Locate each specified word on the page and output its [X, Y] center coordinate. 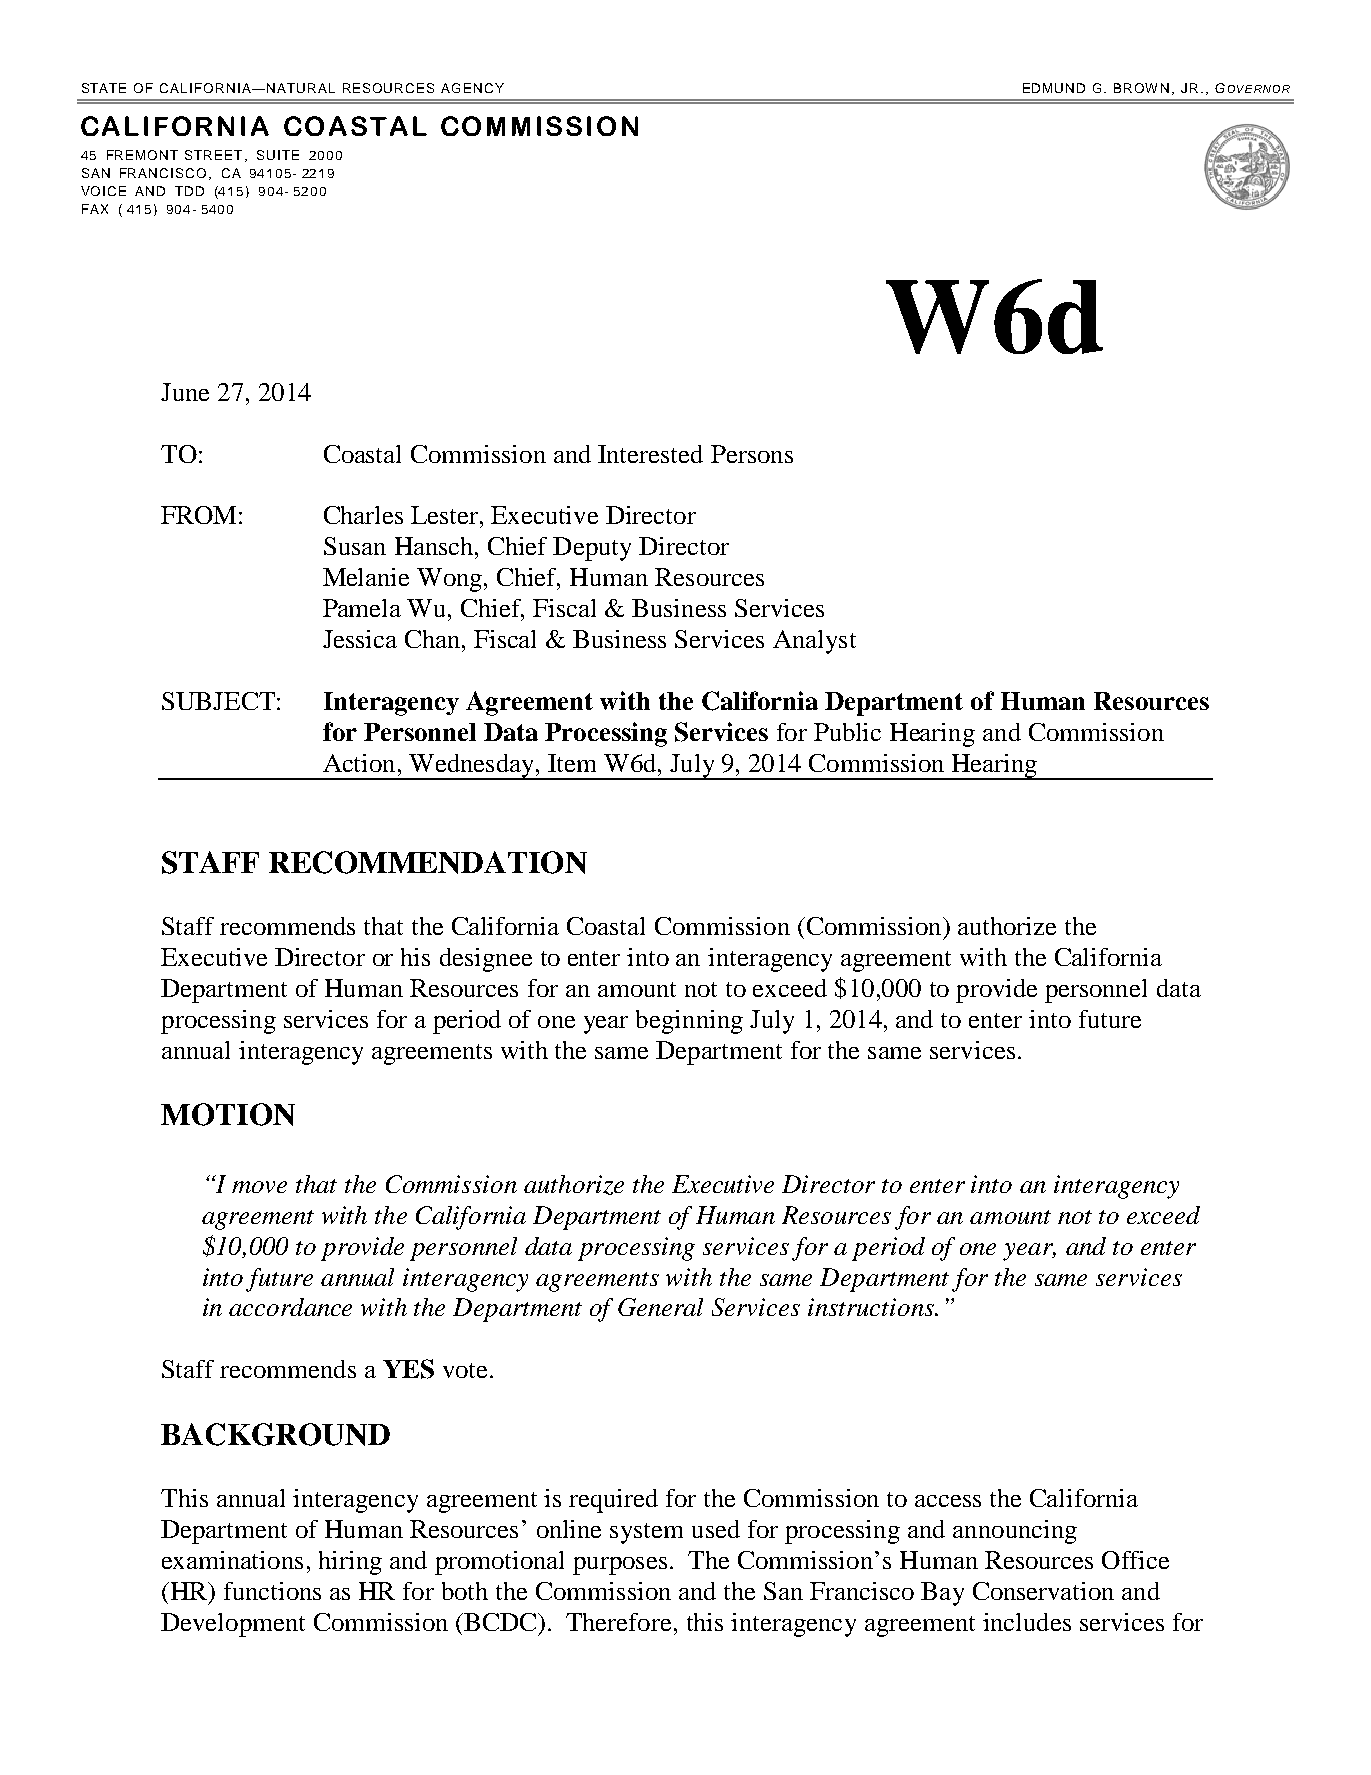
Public [847, 732]
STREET [213, 155]
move [259, 1187]
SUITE [278, 155]
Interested [650, 454]
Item [572, 763]
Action [359, 763]
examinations [232, 1560]
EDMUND [1054, 88]
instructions [872, 1307]
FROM [198, 515]
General [660, 1307]
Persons [752, 454]
